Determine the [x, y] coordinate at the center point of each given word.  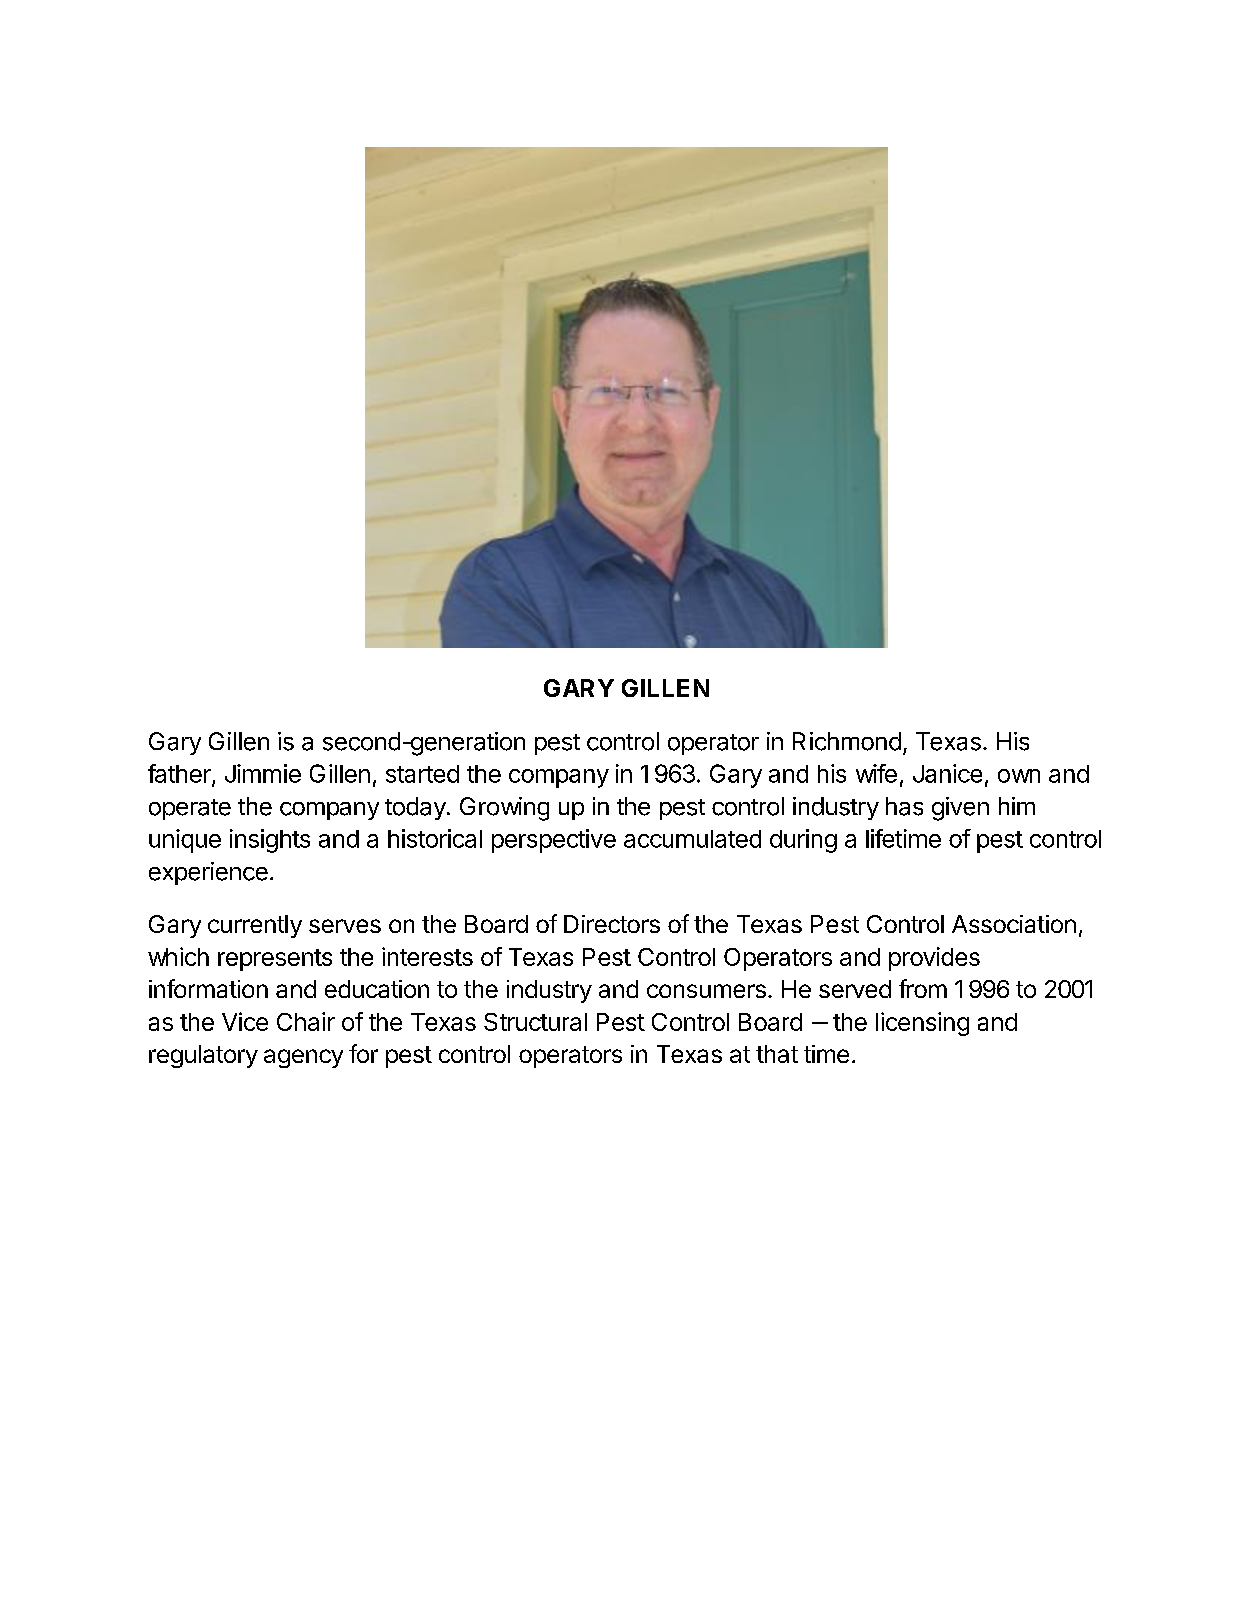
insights [270, 841]
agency [303, 1058]
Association [1014, 924]
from [923, 988]
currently [255, 926]
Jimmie [263, 773]
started [422, 774]
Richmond [847, 741]
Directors [612, 924]
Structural [535, 1022]
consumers [706, 991]
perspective [554, 841]
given [960, 809]
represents [275, 960]
